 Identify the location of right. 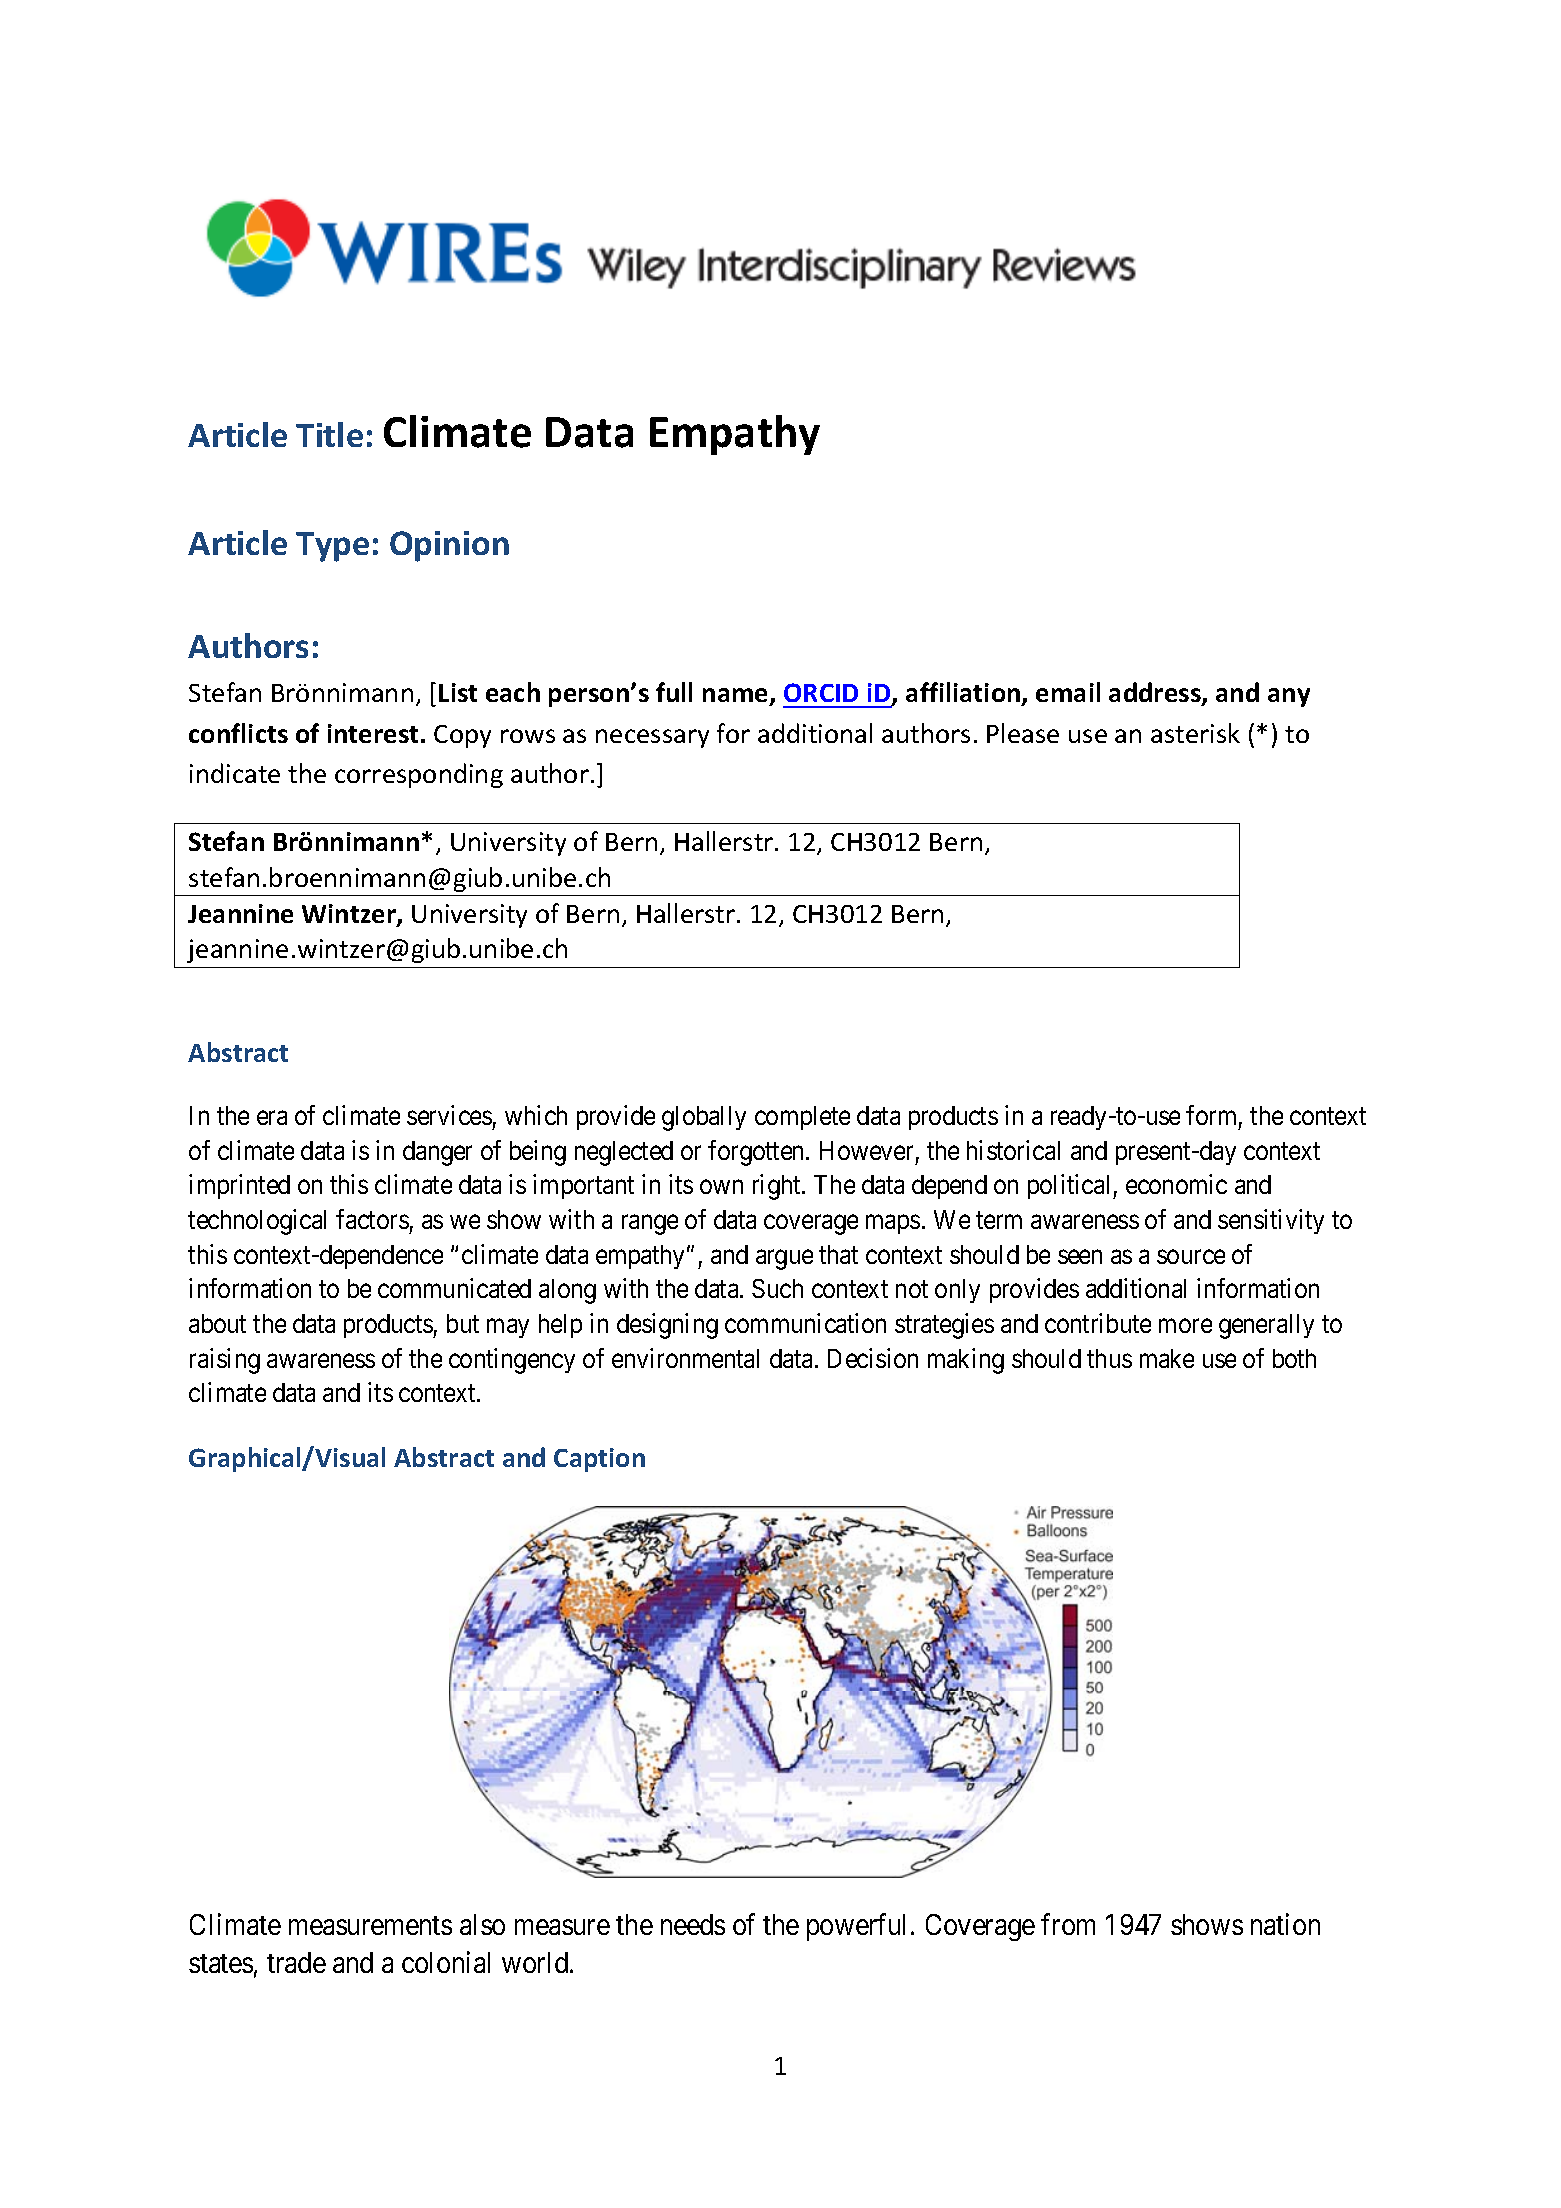
(778, 1187).
